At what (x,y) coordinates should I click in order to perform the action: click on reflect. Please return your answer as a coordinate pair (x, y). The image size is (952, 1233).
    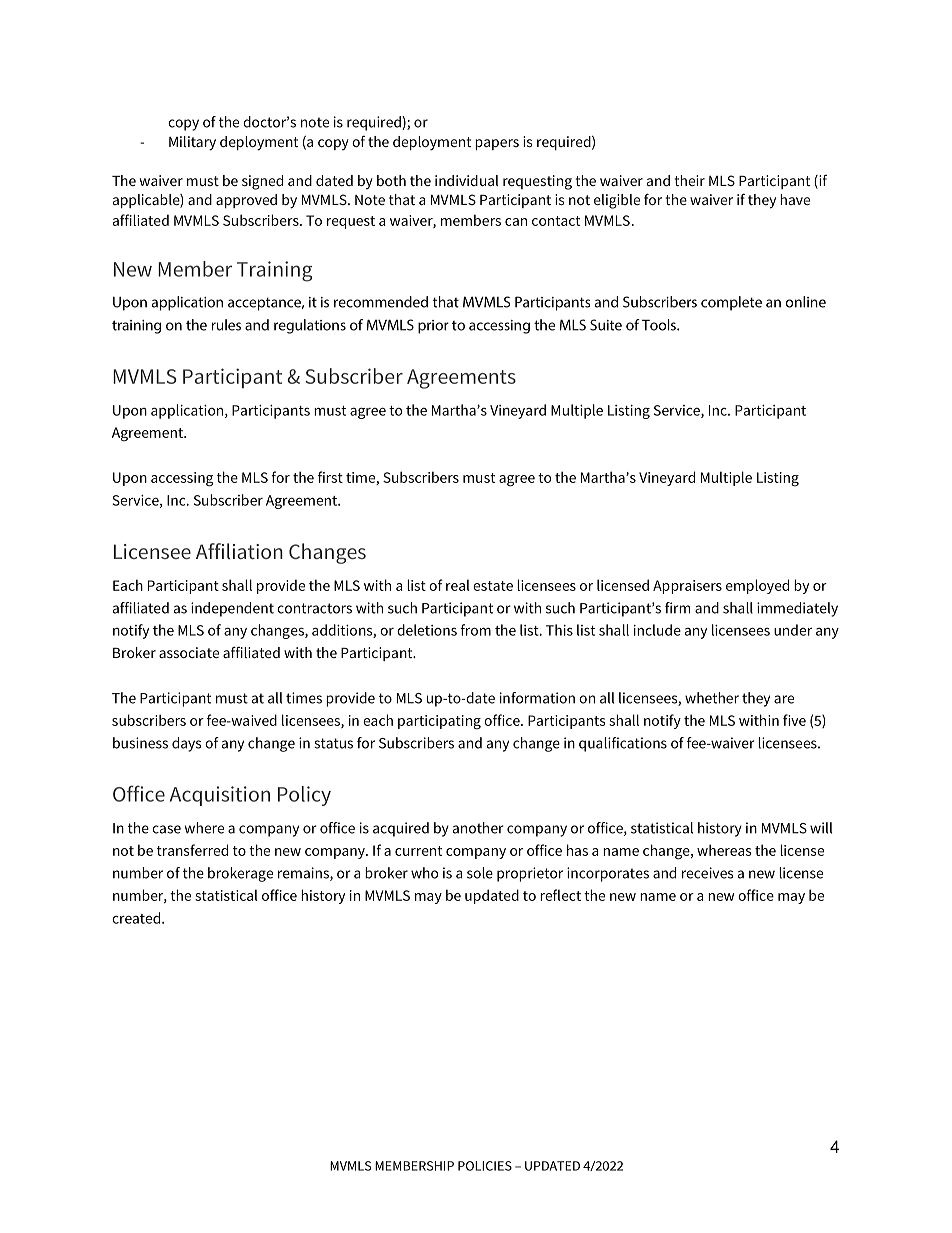
    Looking at the image, I should click on (560, 895).
